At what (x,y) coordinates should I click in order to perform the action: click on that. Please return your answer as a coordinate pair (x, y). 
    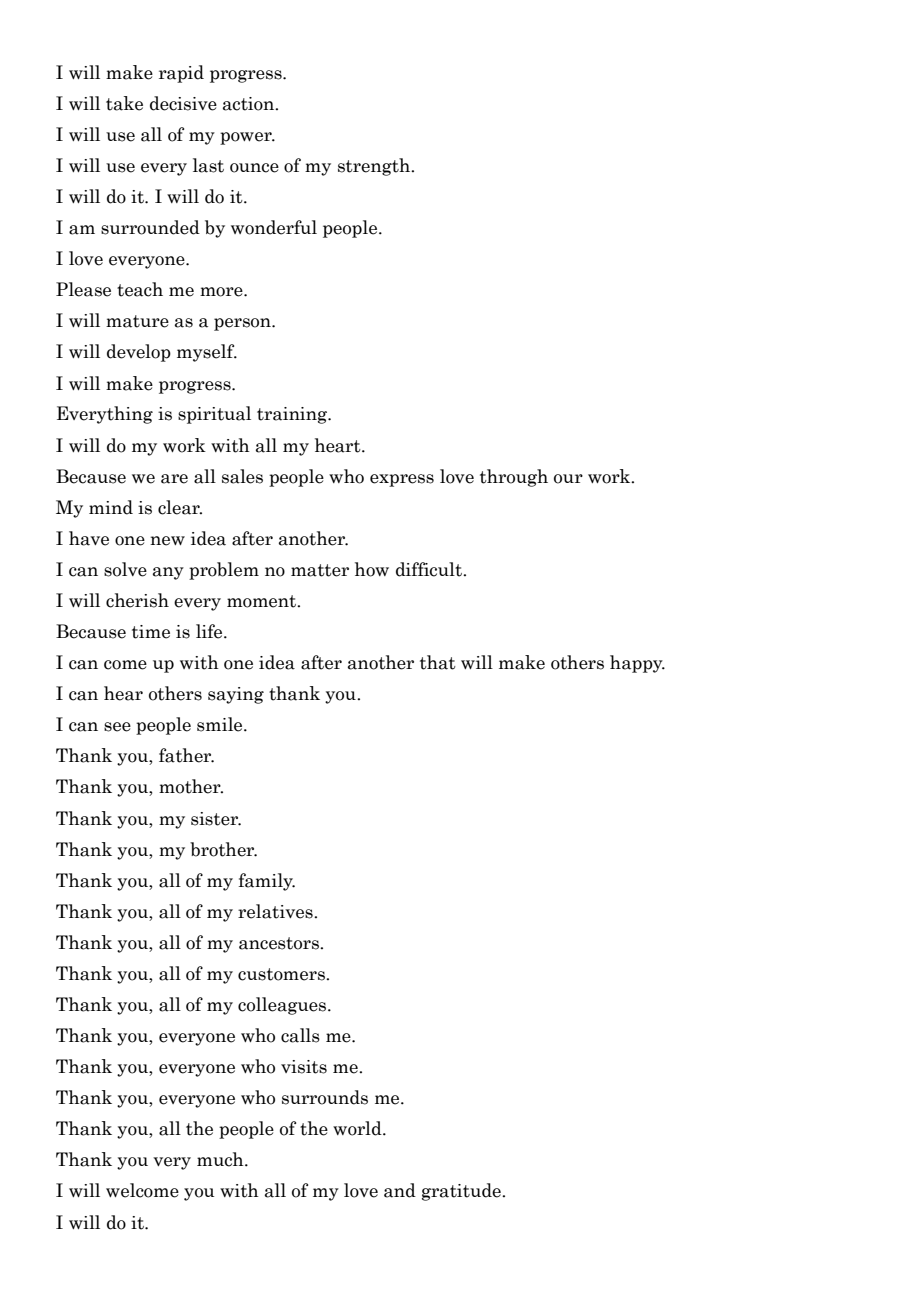
    Looking at the image, I should click on (438, 662).
